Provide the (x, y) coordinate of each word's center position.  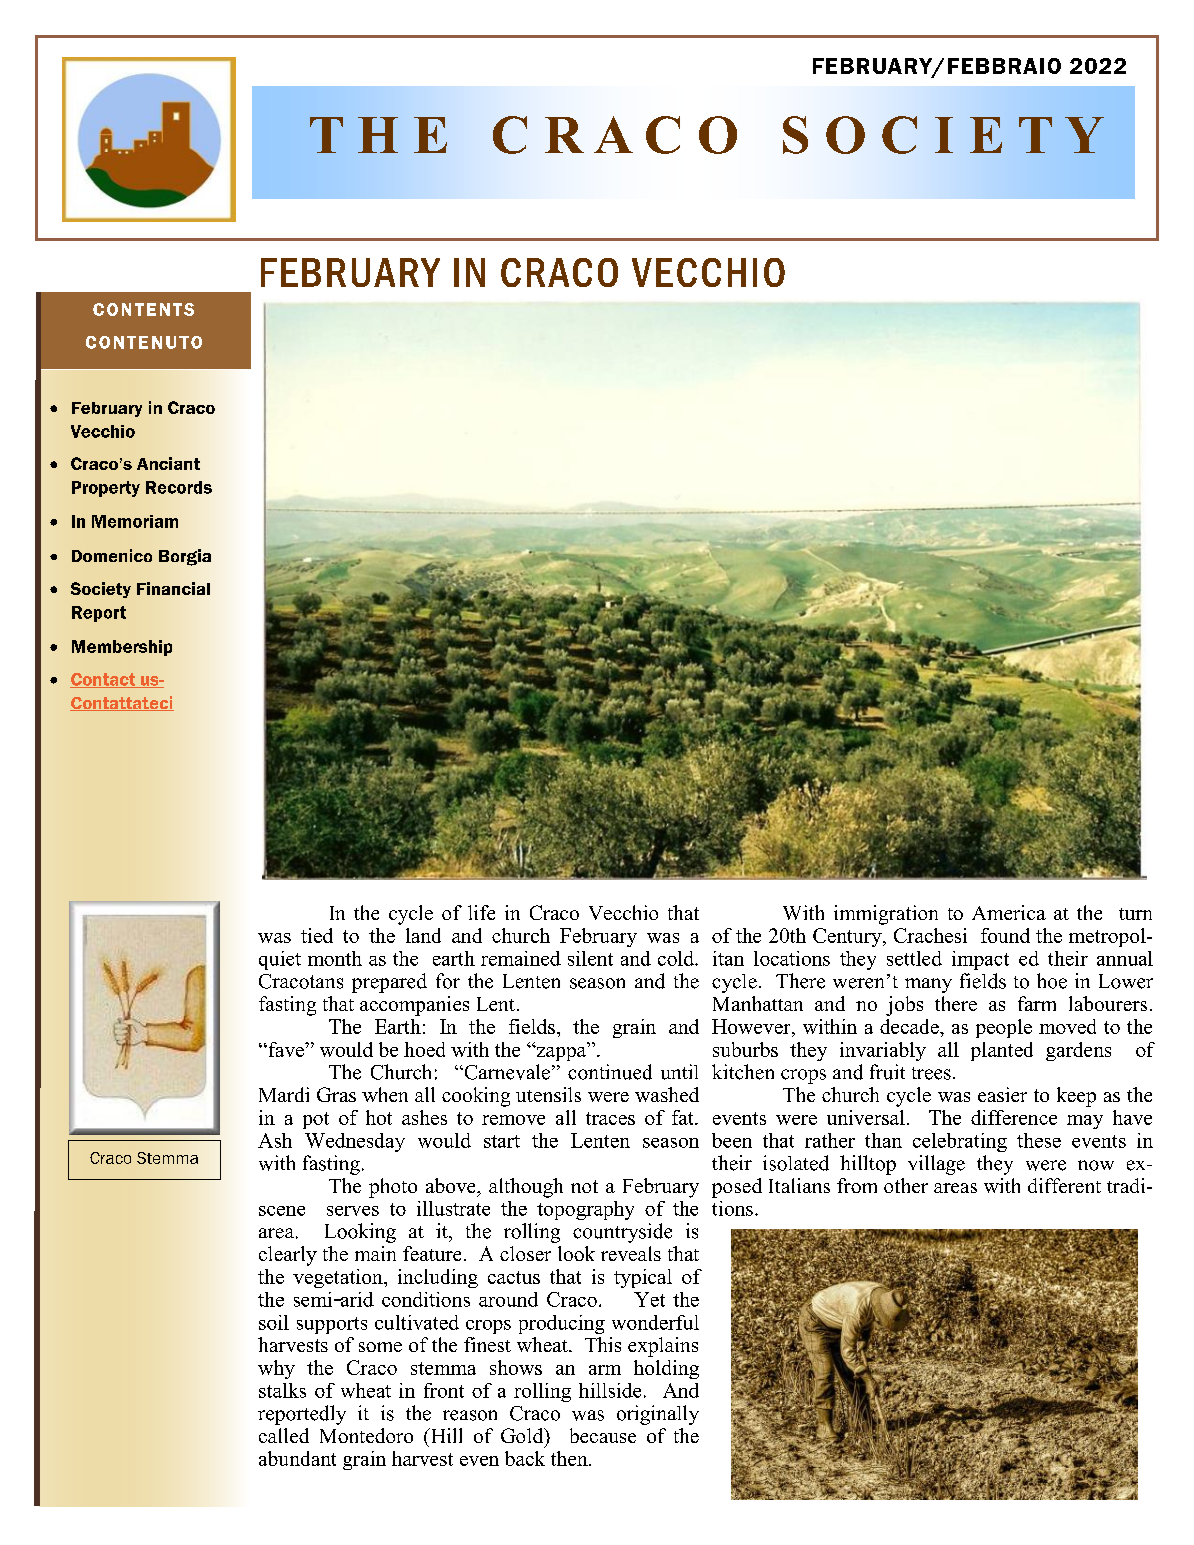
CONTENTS (143, 309)
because (603, 1435)
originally (658, 1415)
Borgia (185, 557)
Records (179, 487)
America (1009, 912)
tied (317, 935)
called (284, 1435)
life (481, 912)
